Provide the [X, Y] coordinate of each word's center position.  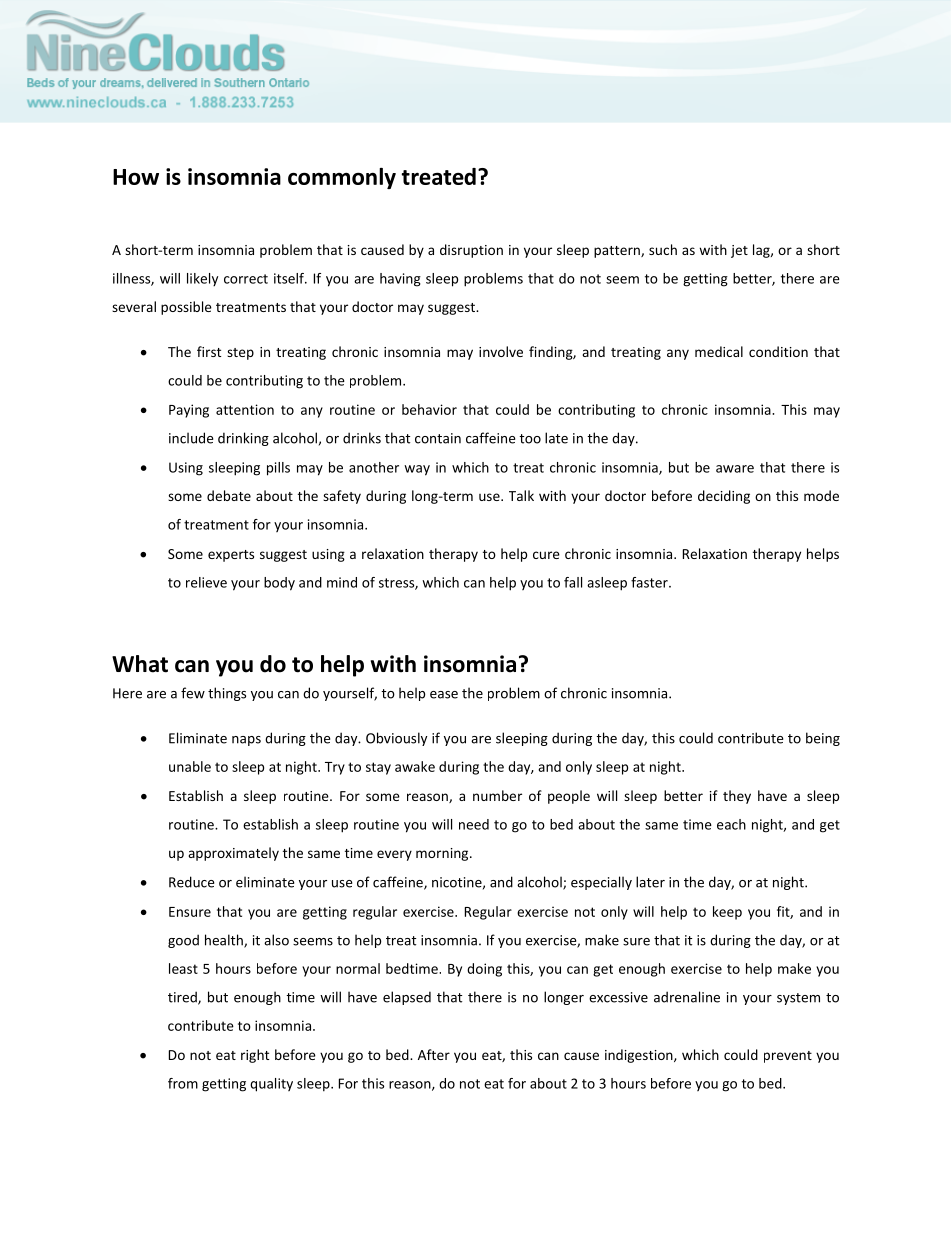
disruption [471, 251]
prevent [788, 1057]
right [255, 1056]
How [136, 177]
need [474, 824]
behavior [429, 409]
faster [650, 582]
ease [444, 695]
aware [735, 469]
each [731, 824]
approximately [233, 854]
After [434, 1054]
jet [739, 251]
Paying [189, 411]
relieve [206, 582]
